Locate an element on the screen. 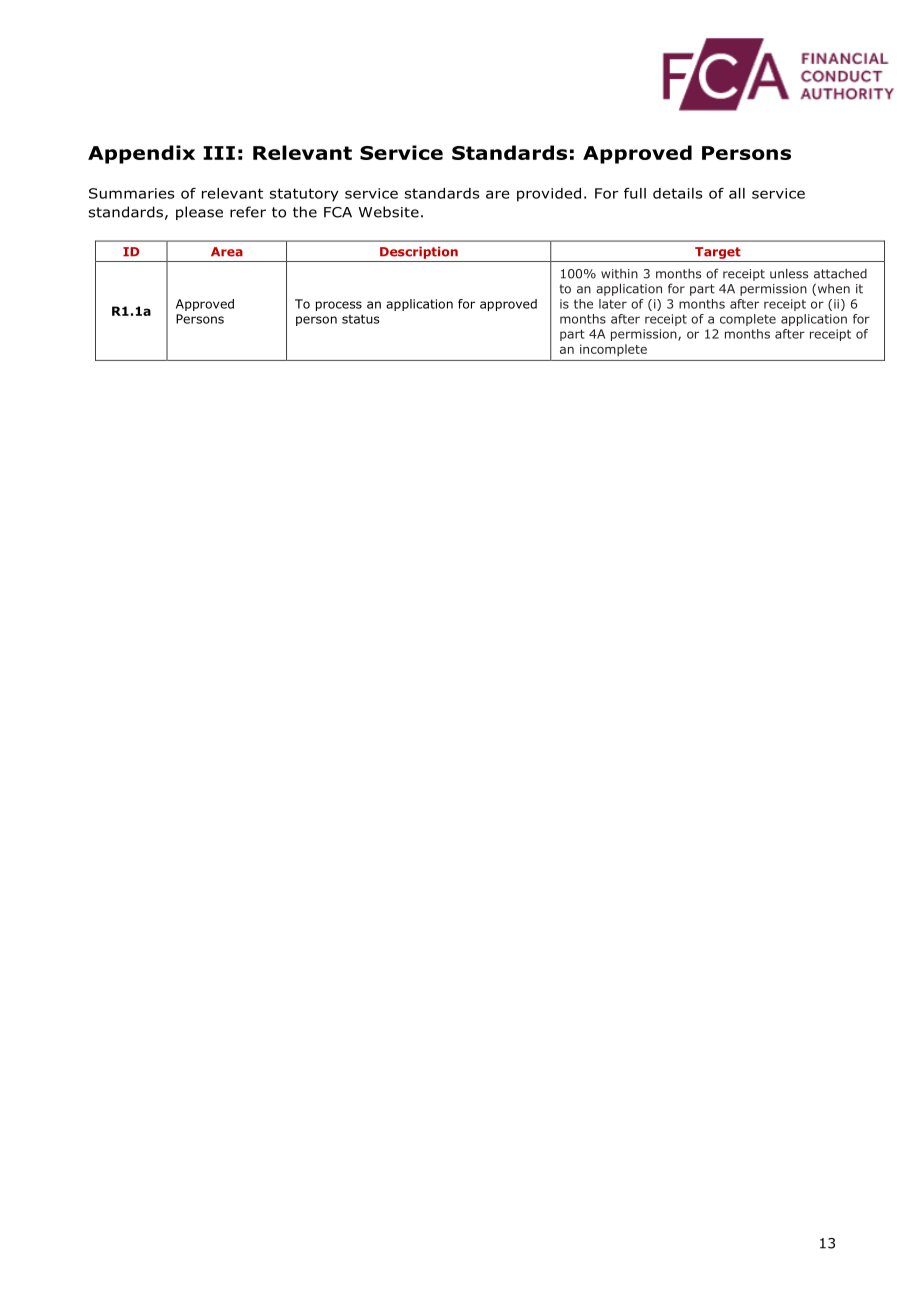 Image resolution: width=924 pixels, height=1309 pixels. all is located at coordinates (737, 193).
